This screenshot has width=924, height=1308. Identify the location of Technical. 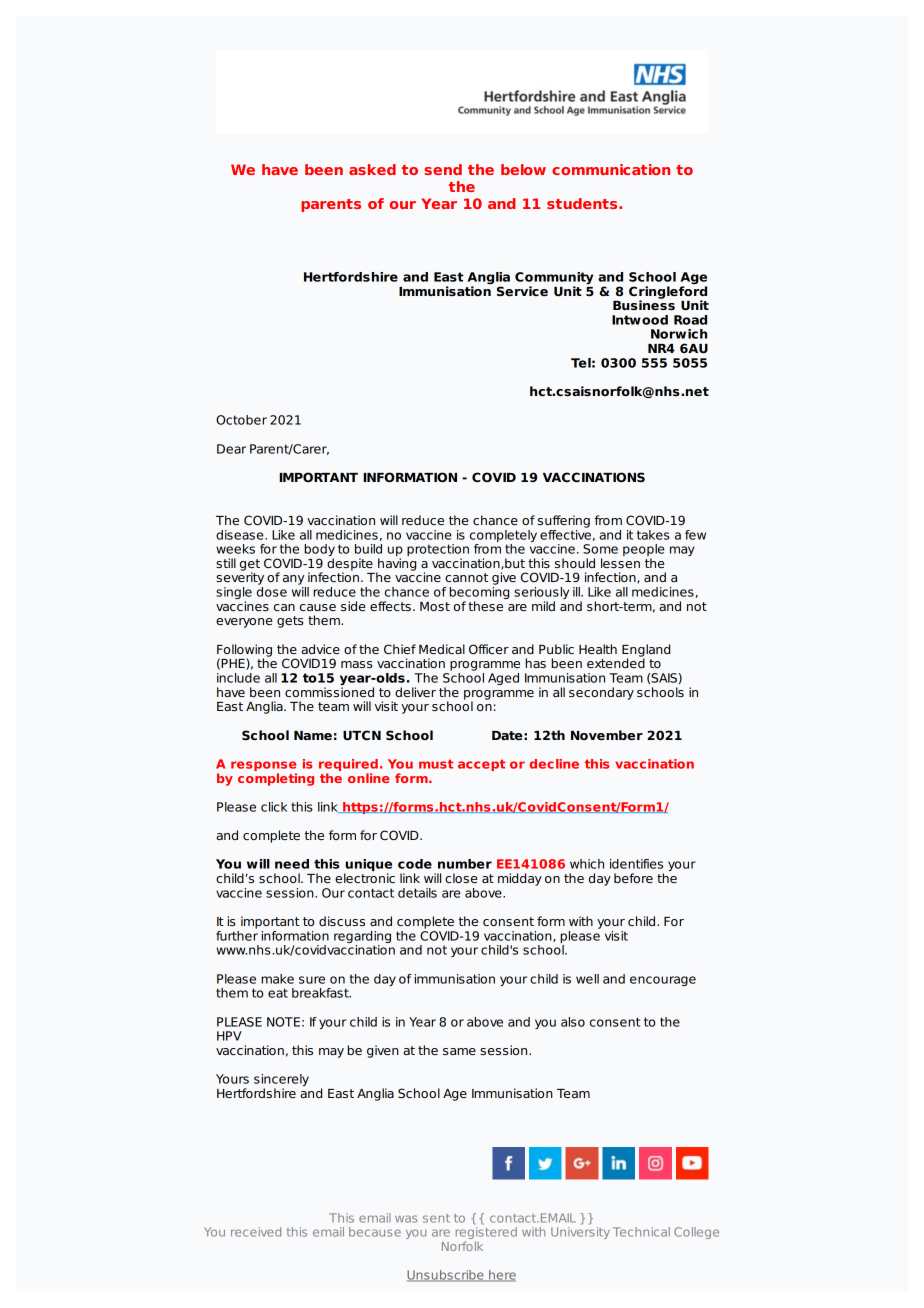
(641, 1232).
